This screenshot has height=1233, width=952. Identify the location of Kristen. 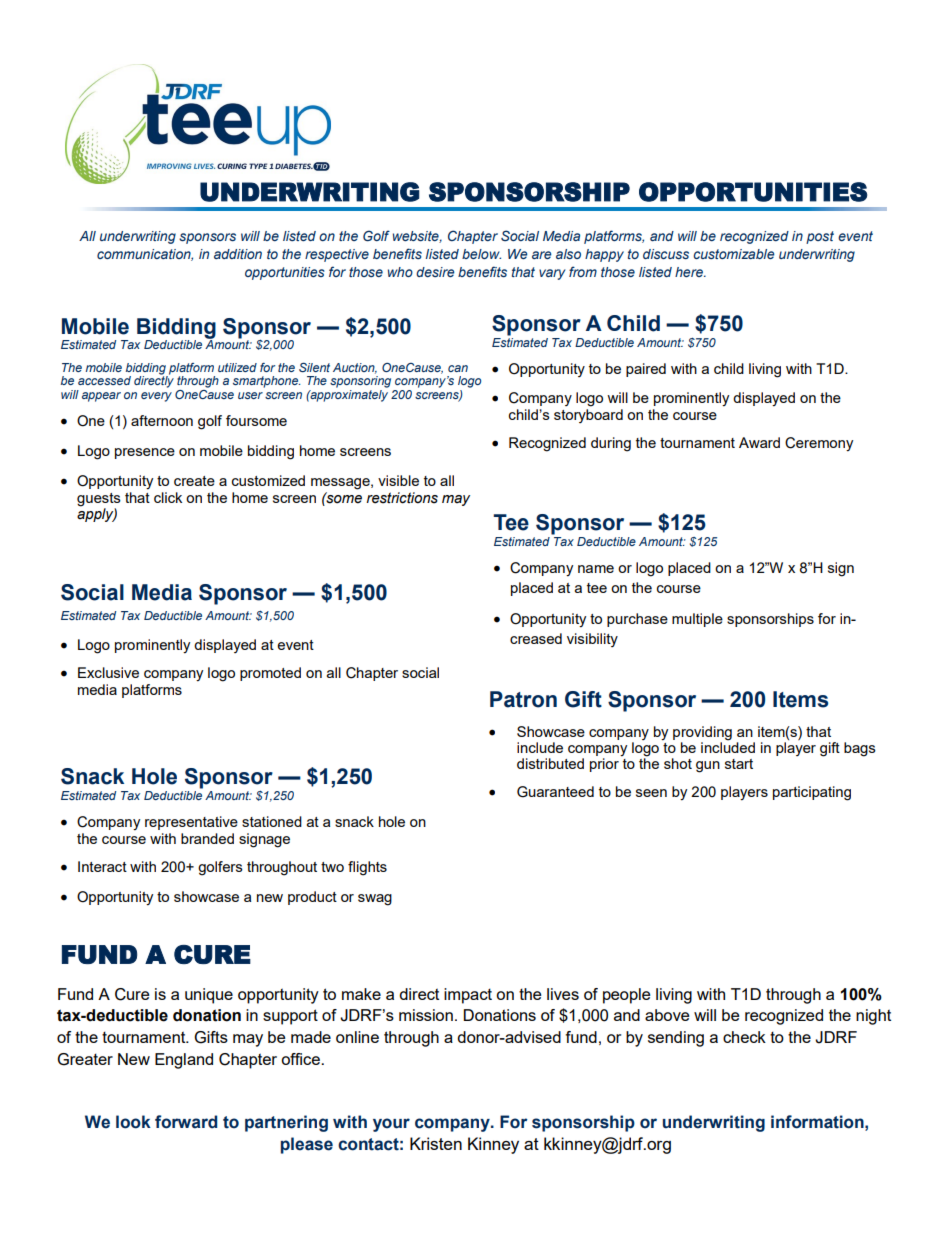
(436, 1143).
